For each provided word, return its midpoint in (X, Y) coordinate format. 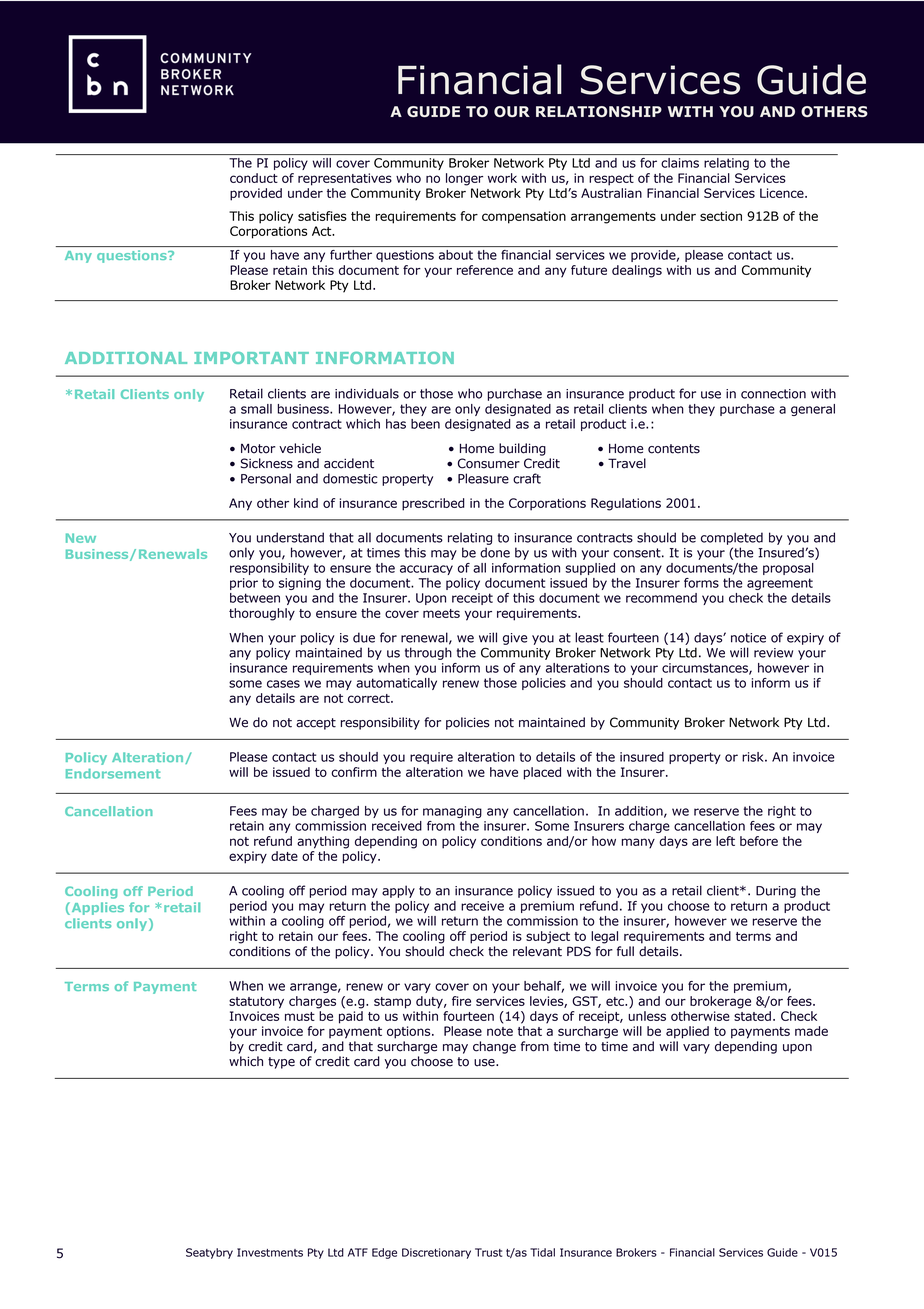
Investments (270, 1252)
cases (283, 684)
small (256, 409)
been (425, 424)
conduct (254, 178)
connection (773, 394)
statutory (256, 1003)
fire (461, 1001)
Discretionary (436, 1253)
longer (464, 179)
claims (680, 163)
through (428, 653)
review (773, 653)
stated (752, 1016)
